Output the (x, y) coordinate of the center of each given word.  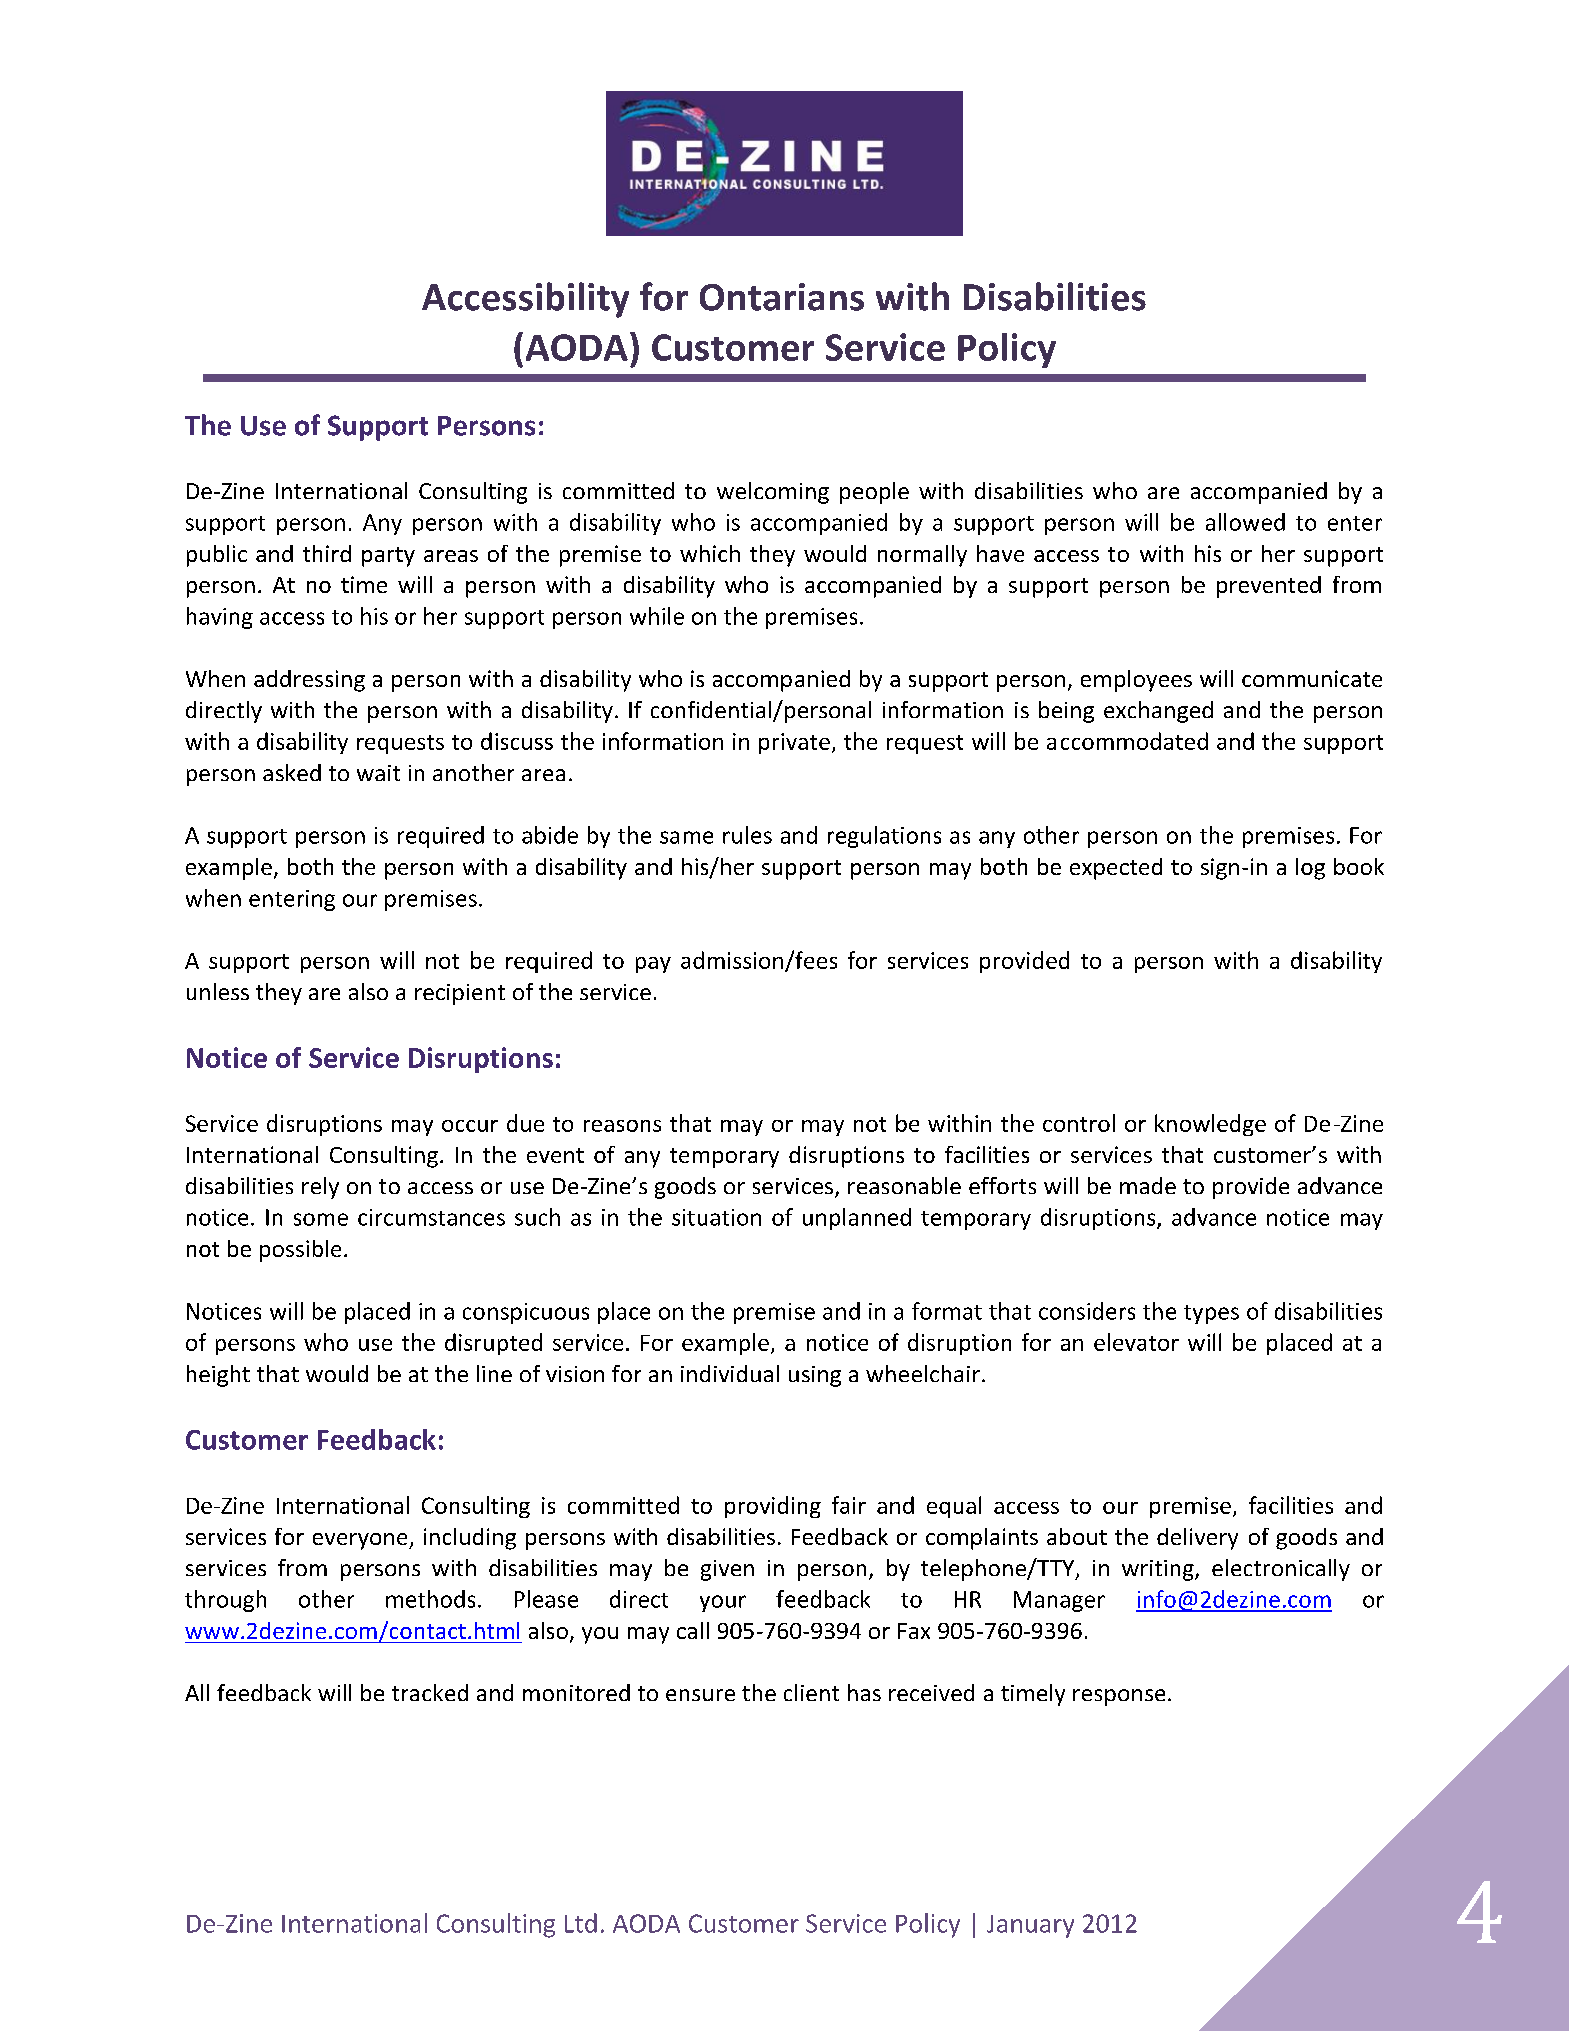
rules (747, 835)
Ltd (581, 1923)
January (1030, 1926)
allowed (1245, 522)
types (1211, 1314)
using (815, 1376)
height (218, 1376)
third (327, 553)
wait (378, 773)
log (1310, 869)
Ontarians (782, 297)
